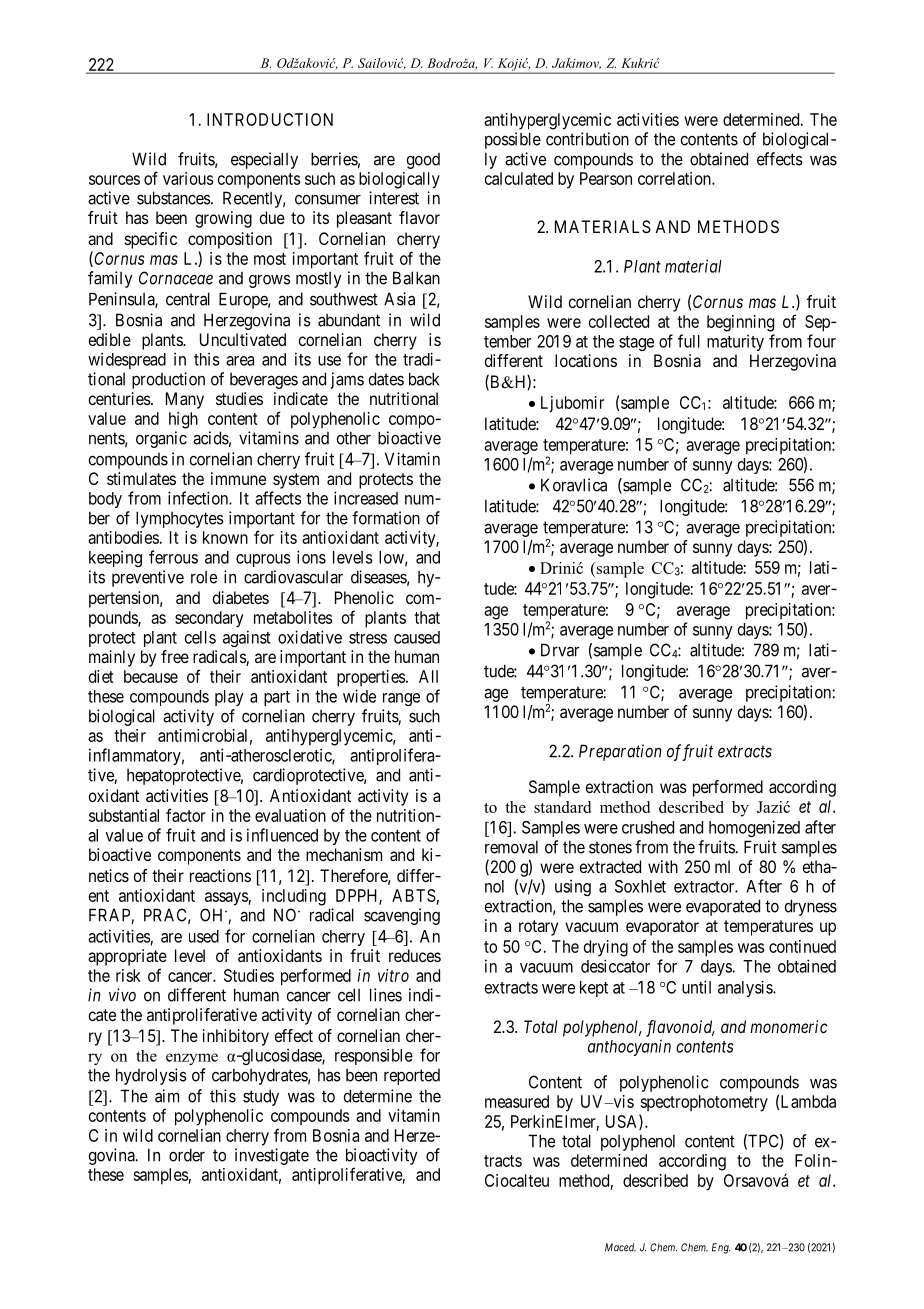 This screenshot has width=924, height=1309. What do you see at coordinates (187, 1155) in the screenshot?
I see `order` at bounding box center [187, 1155].
